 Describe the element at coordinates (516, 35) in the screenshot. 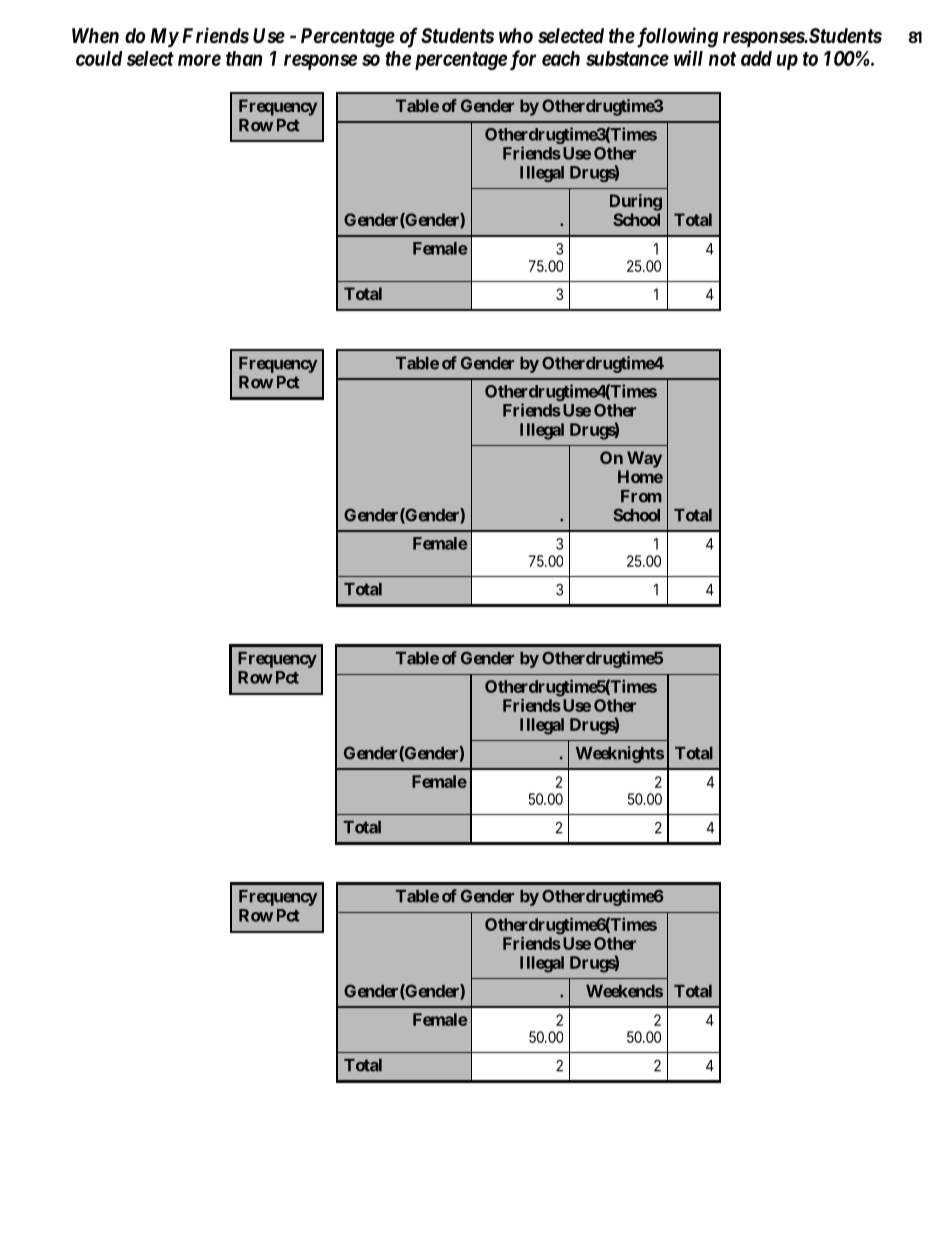

I see `who` at that location.
